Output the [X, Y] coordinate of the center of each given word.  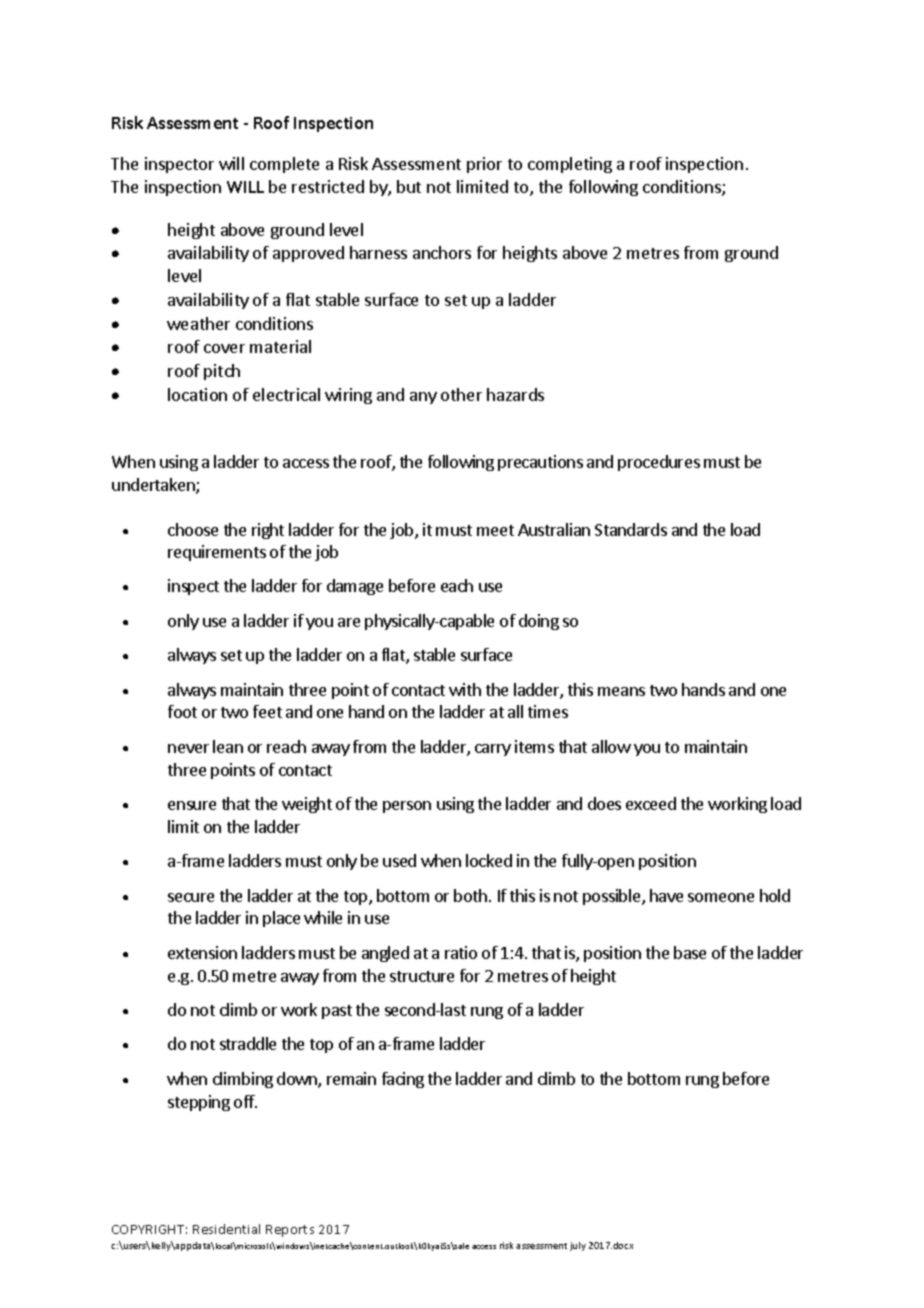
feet [267, 711]
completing [570, 165]
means [621, 691]
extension [202, 952]
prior [484, 165]
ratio [461, 952]
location [197, 394]
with [465, 689]
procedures [659, 463]
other [461, 394]
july [578, 1246]
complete [284, 165]
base [690, 952]
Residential [226, 1229]
